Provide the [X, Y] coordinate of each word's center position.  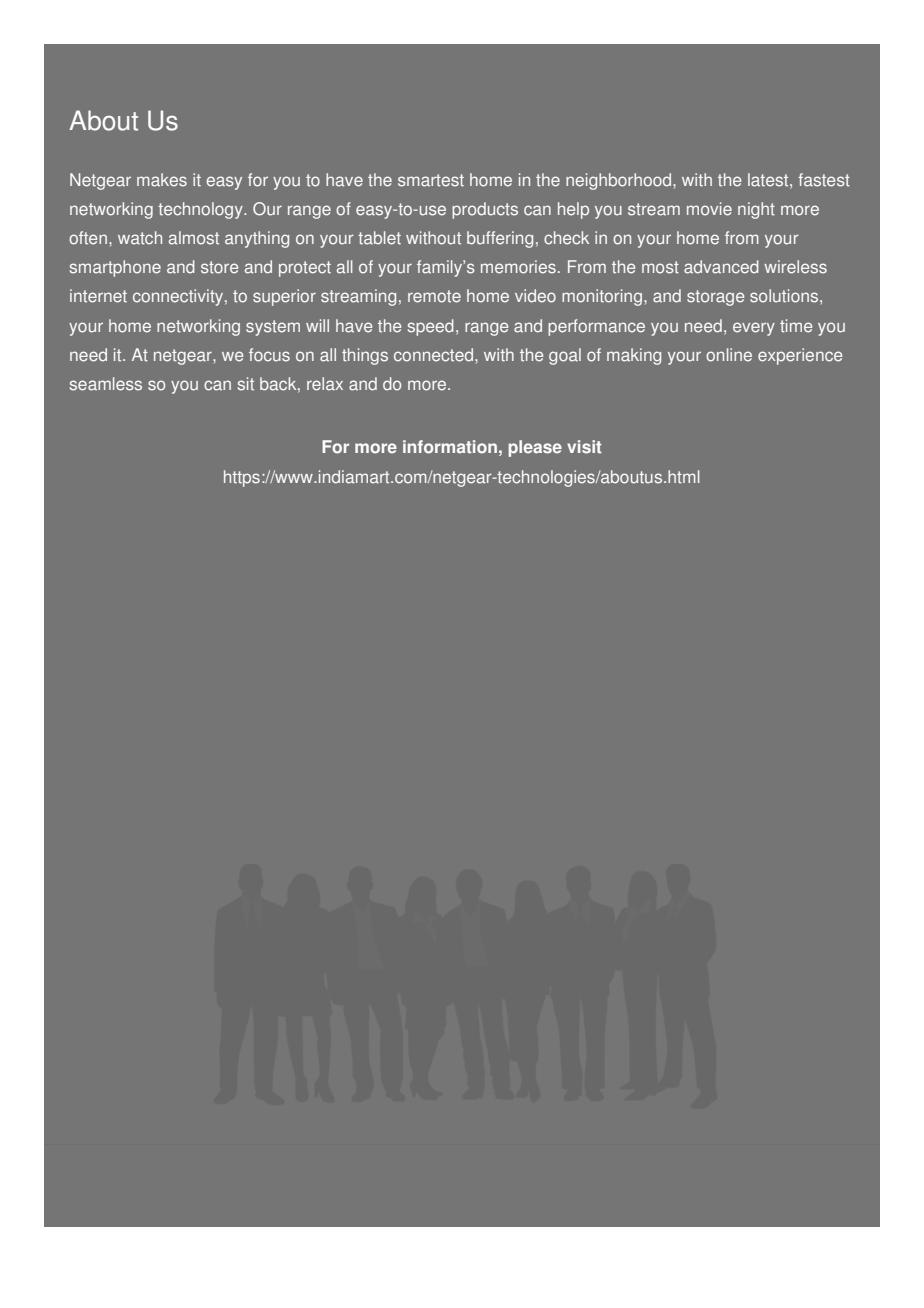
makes [162, 180]
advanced [721, 267]
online [729, 355]
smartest [431, 180]
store [219, 267]
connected [435, 355]
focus [269, 355]
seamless [106, 384]
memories [518, 267]
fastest [824, 180]
